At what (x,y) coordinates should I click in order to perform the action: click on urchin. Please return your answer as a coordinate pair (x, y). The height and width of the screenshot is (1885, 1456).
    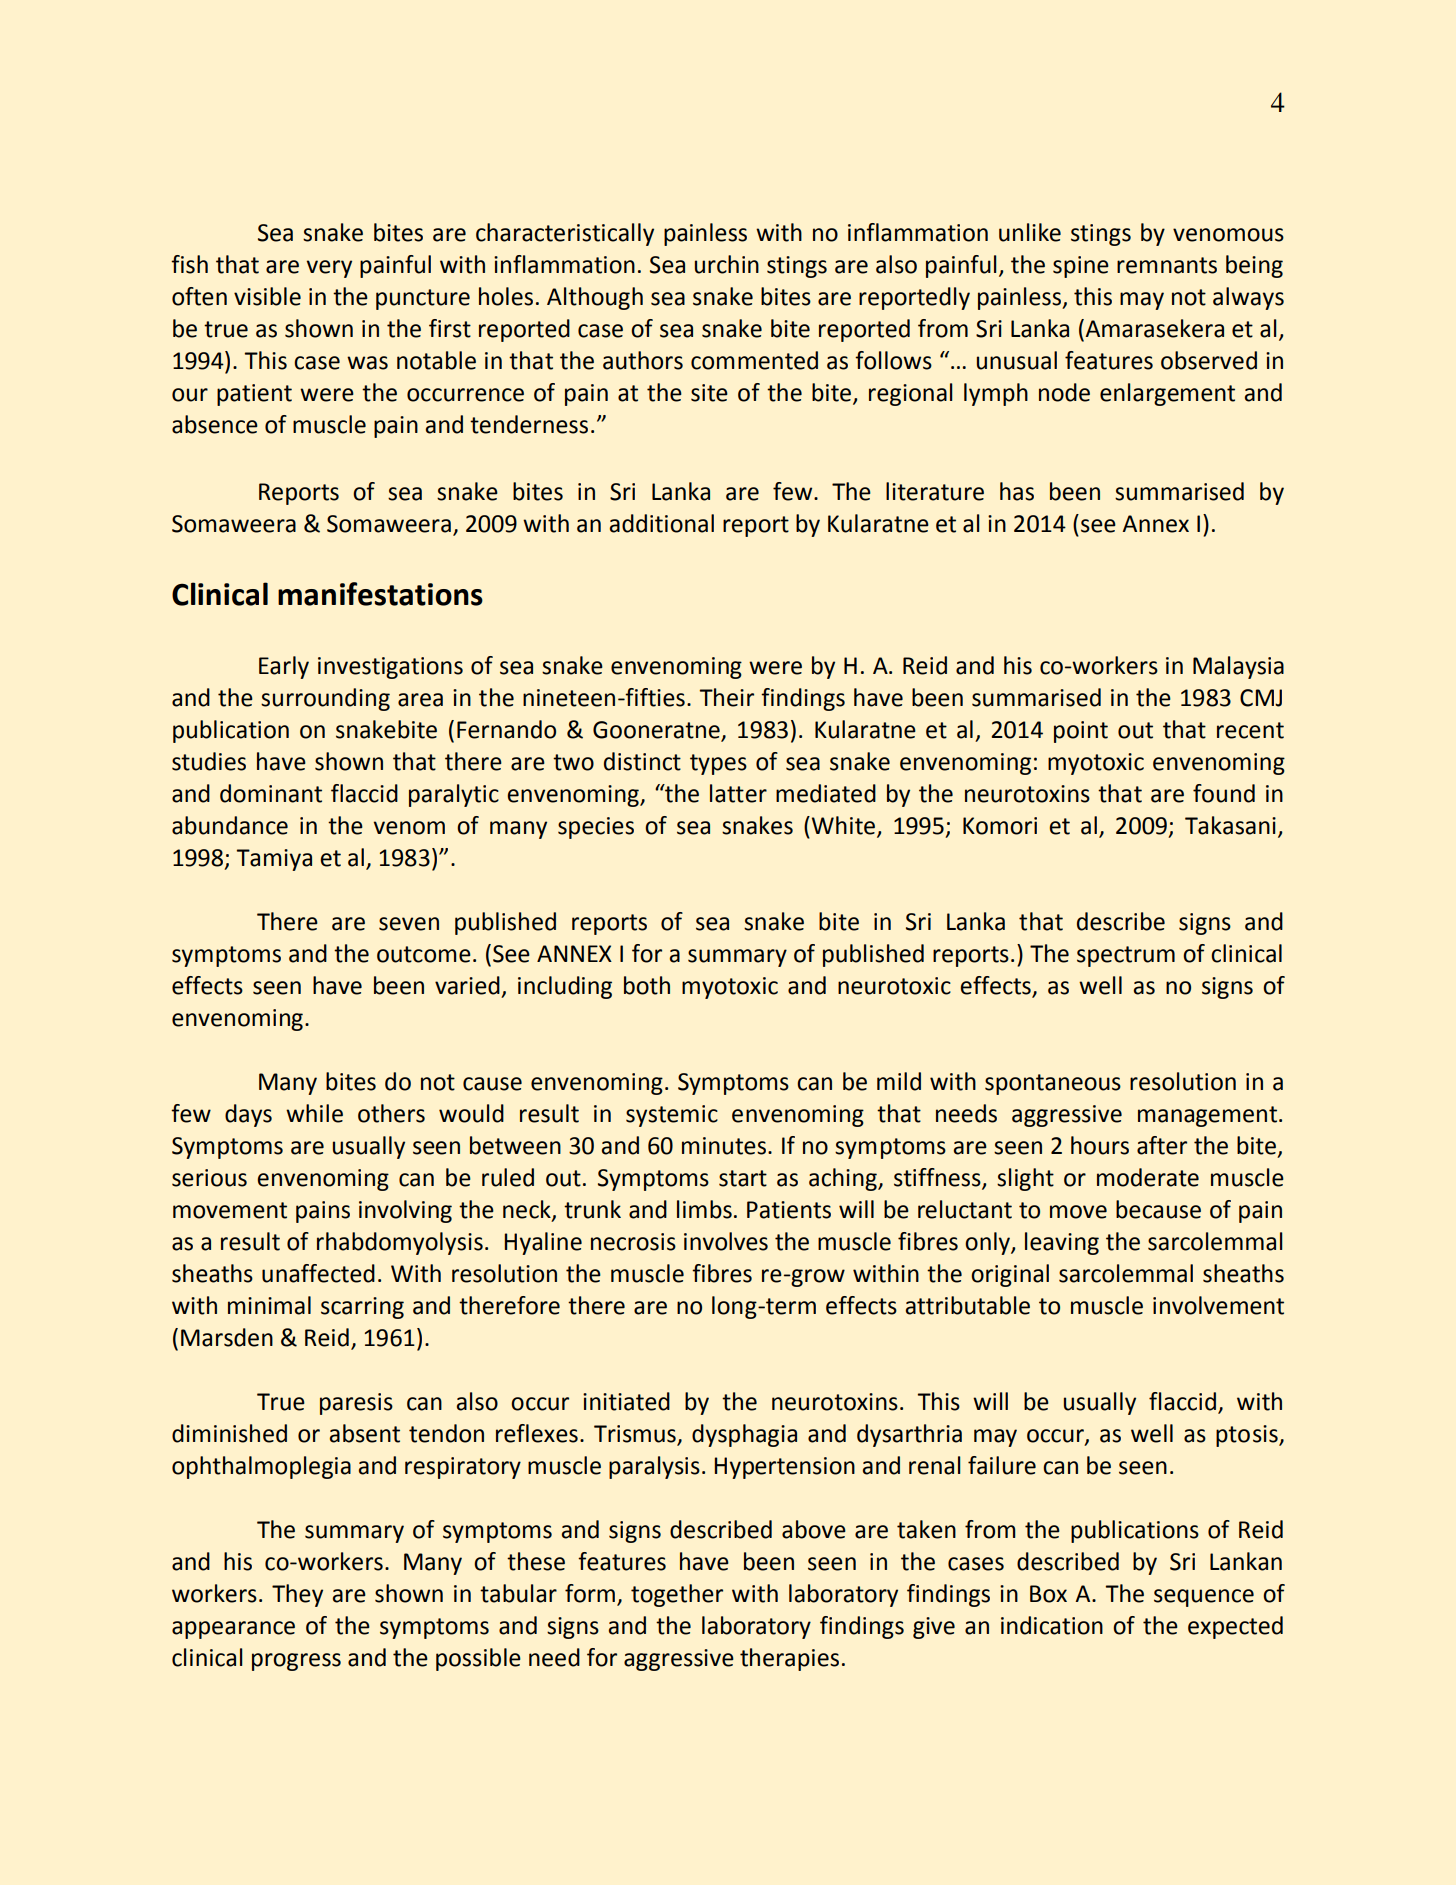
    Looking at the image, I should click on (727, 264).
